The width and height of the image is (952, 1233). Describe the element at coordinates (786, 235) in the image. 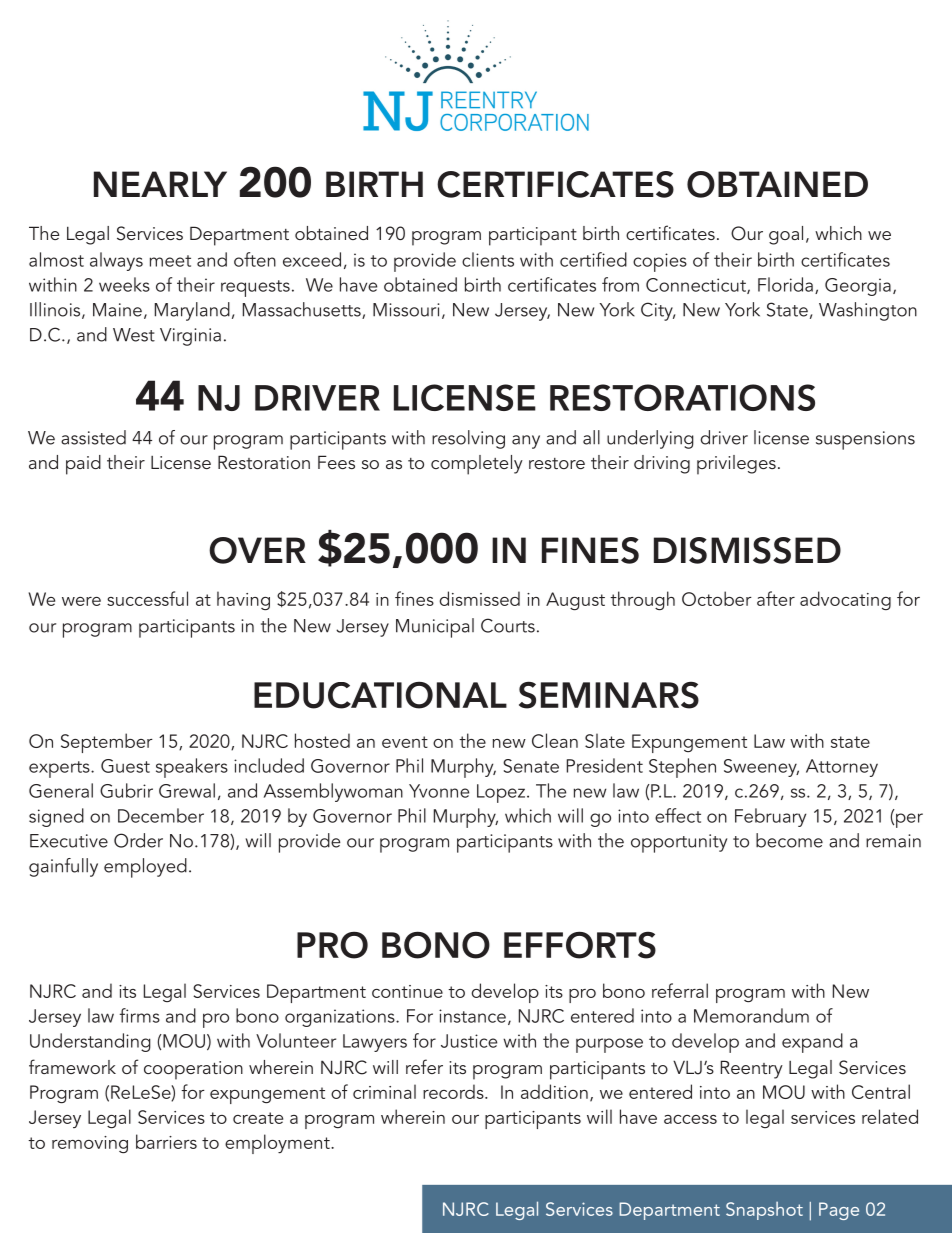

I see `goal` at that location.
